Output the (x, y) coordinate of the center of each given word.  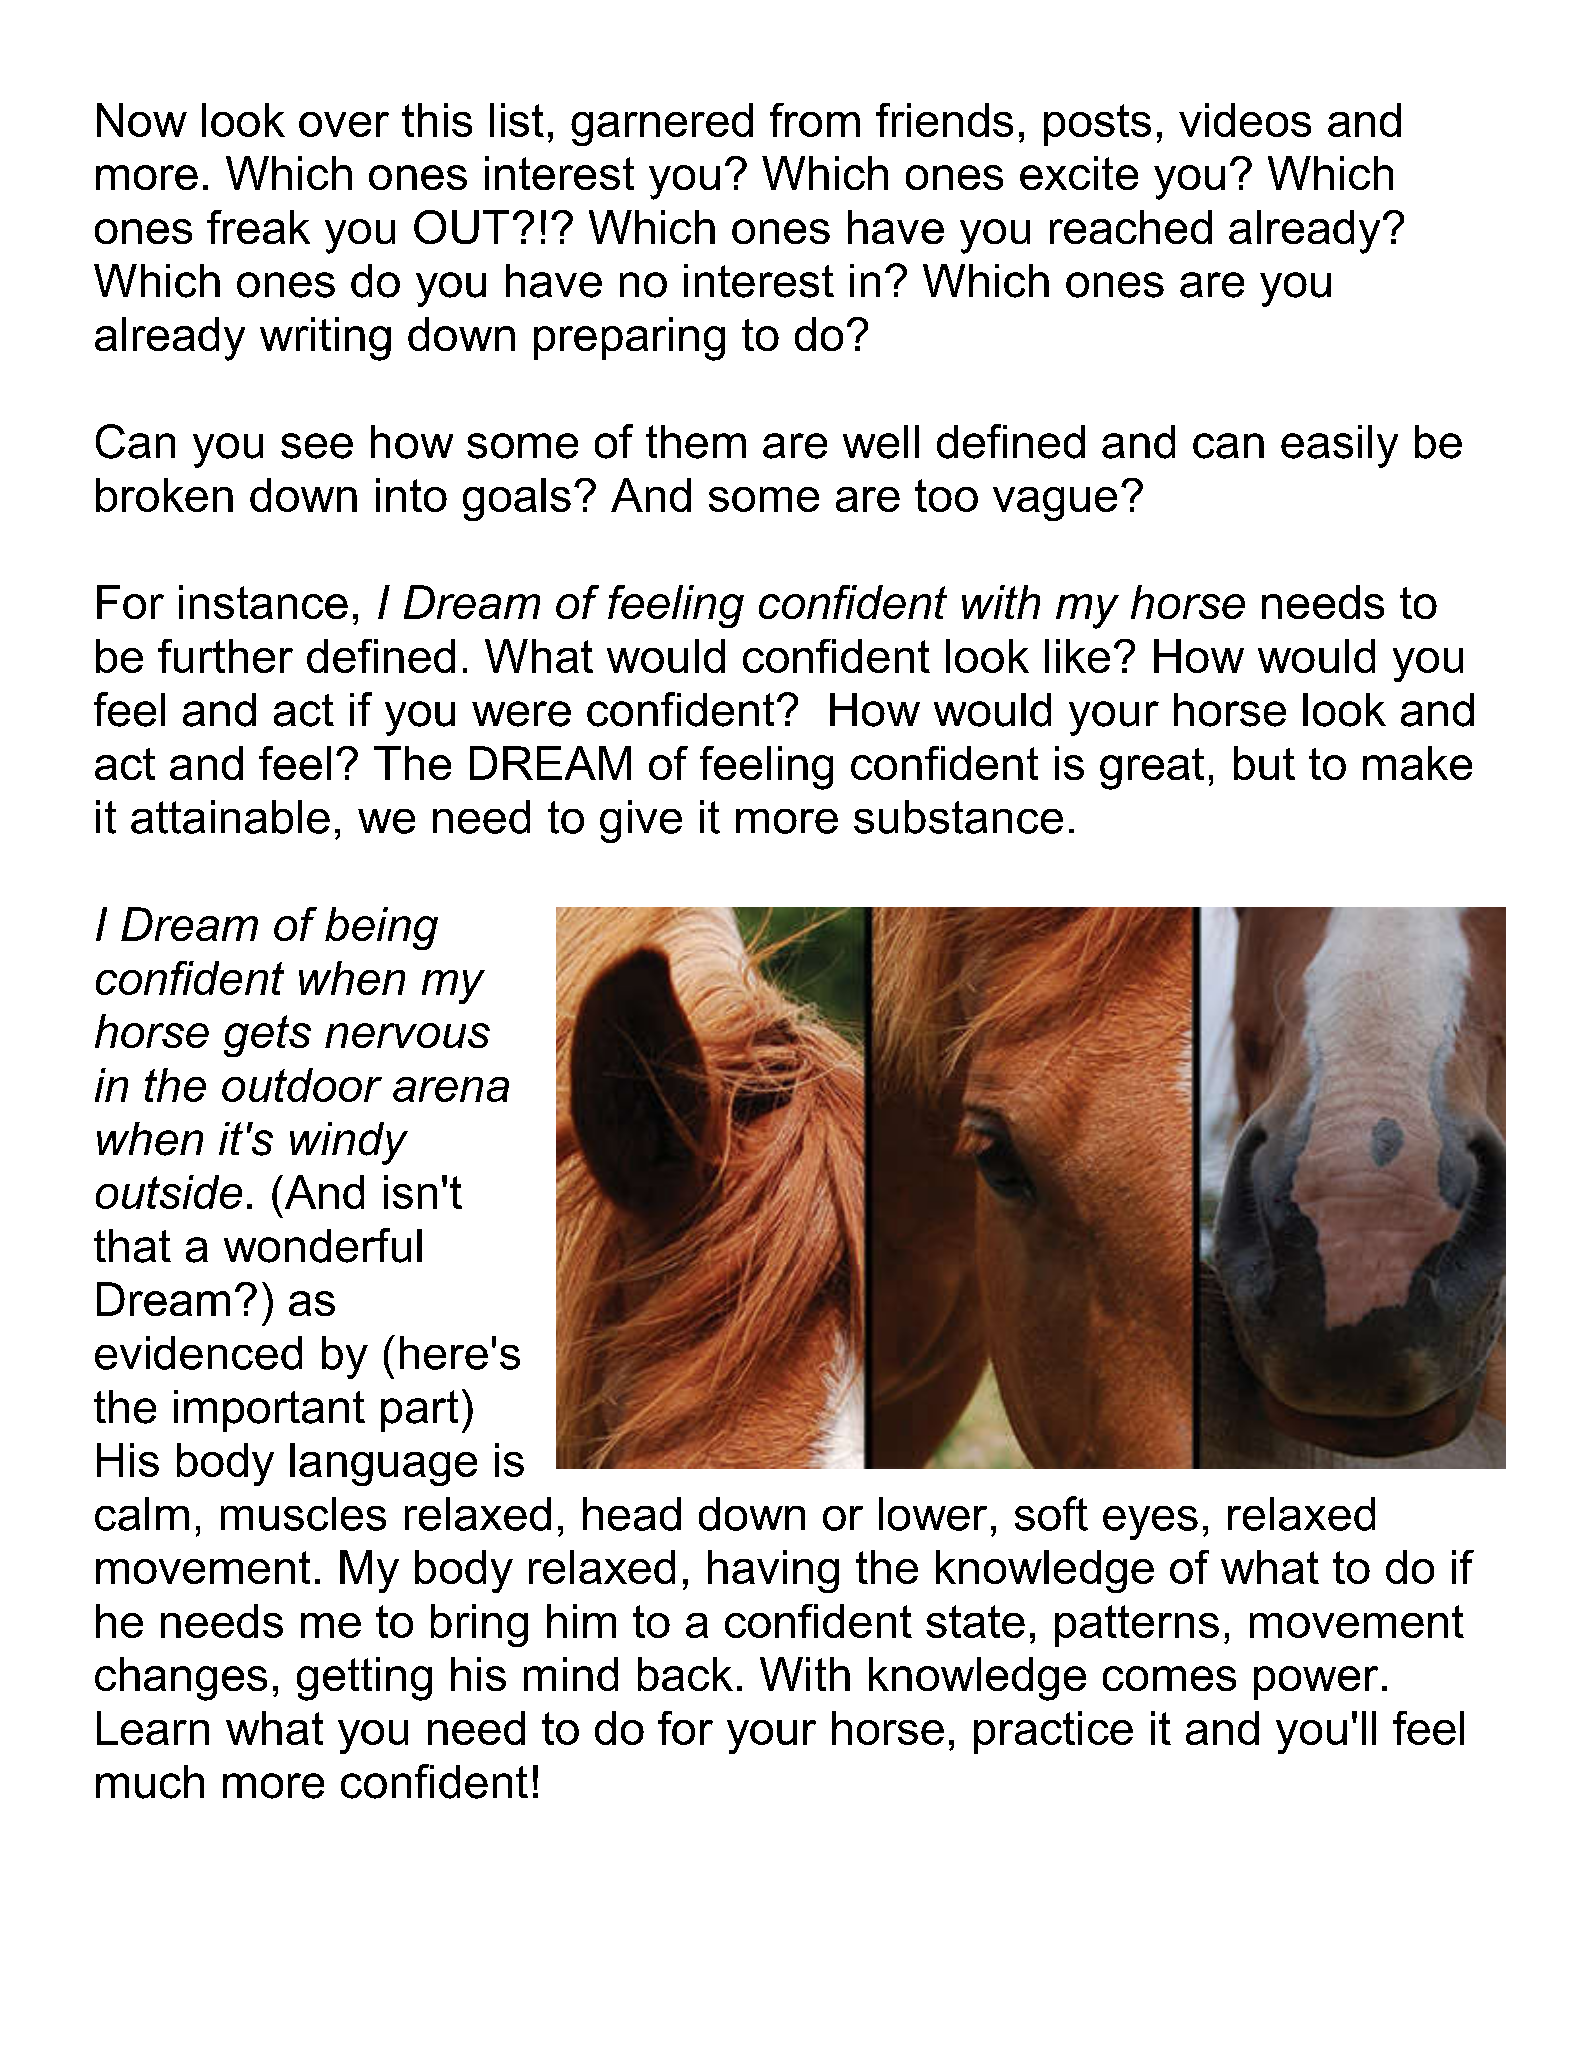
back (685, 1674)
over (344, 124)
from (815, 120)
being (381, 928)
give (641, 821)
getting (364, 1679)
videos (1245, 120)
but (1264, 763)
